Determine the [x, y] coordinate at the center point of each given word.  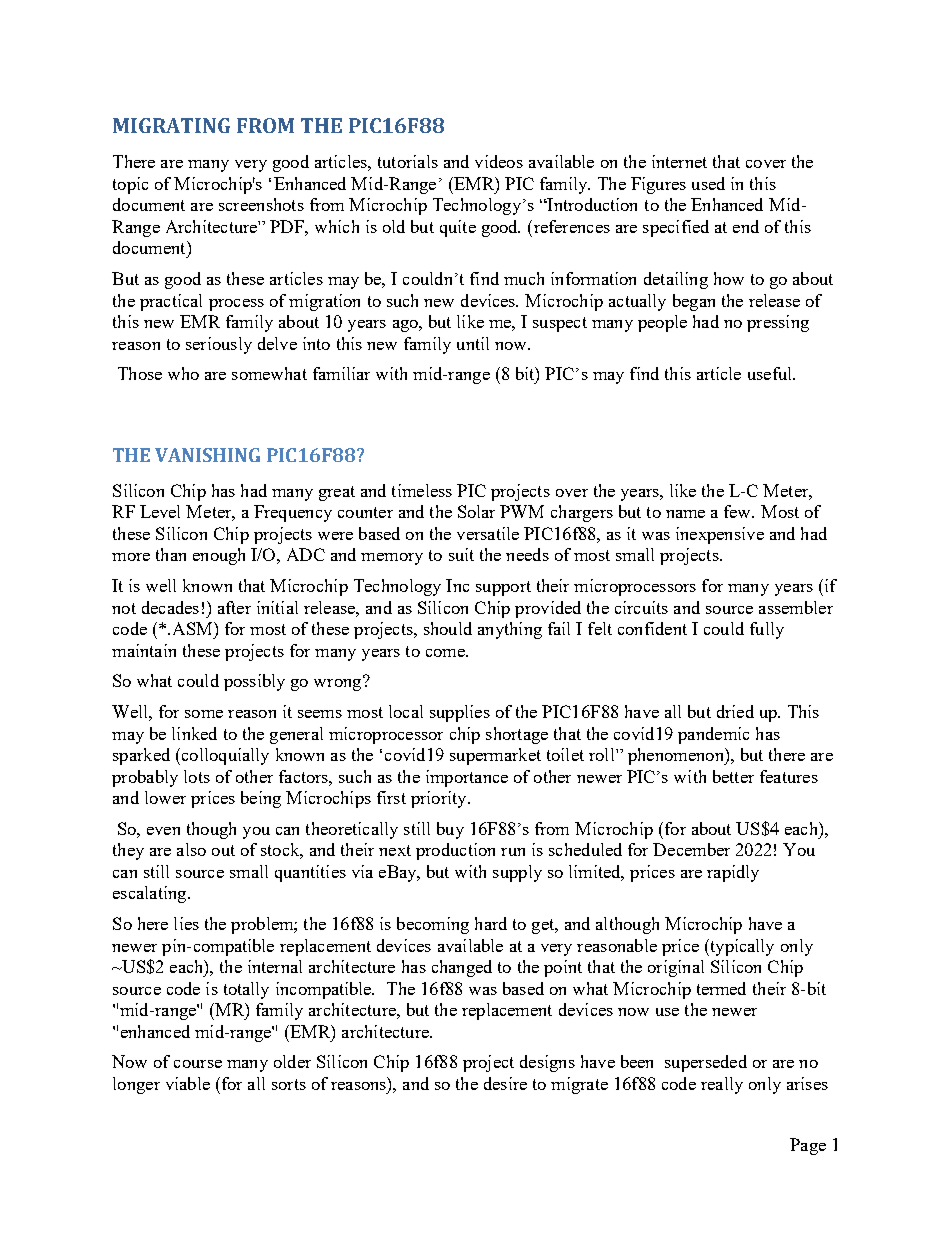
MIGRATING [171, 125]
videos [499, 161]
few [739, 511]
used [708, 183]
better [733, 776]
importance [467, 778]
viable [188, 1083]
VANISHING [207, 455]
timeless [422, 490]
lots [197, 776]
